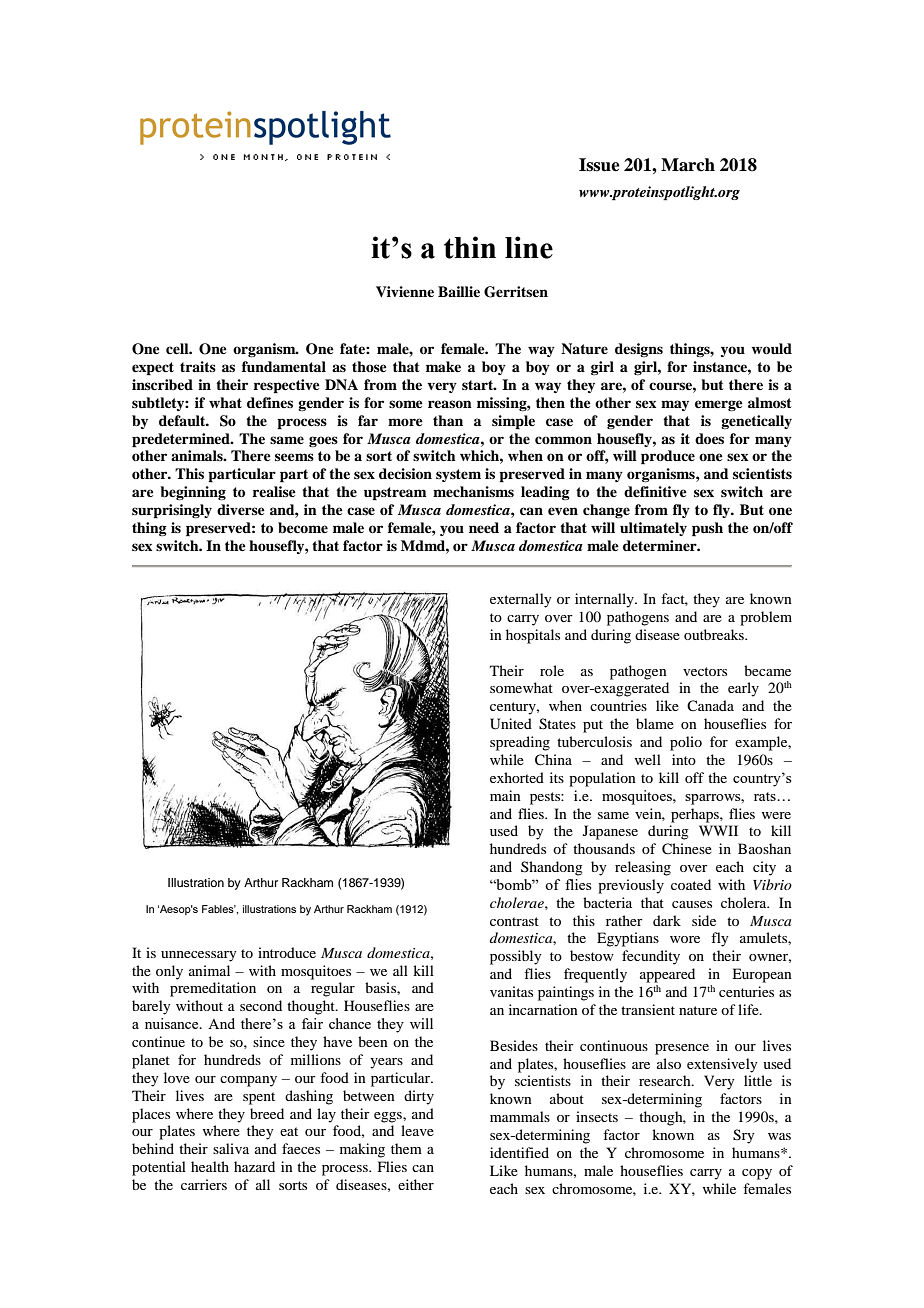  What do you see at coordinates (519, 1152) in the document?
I see `identified` at bounding box center [519, 1152].
